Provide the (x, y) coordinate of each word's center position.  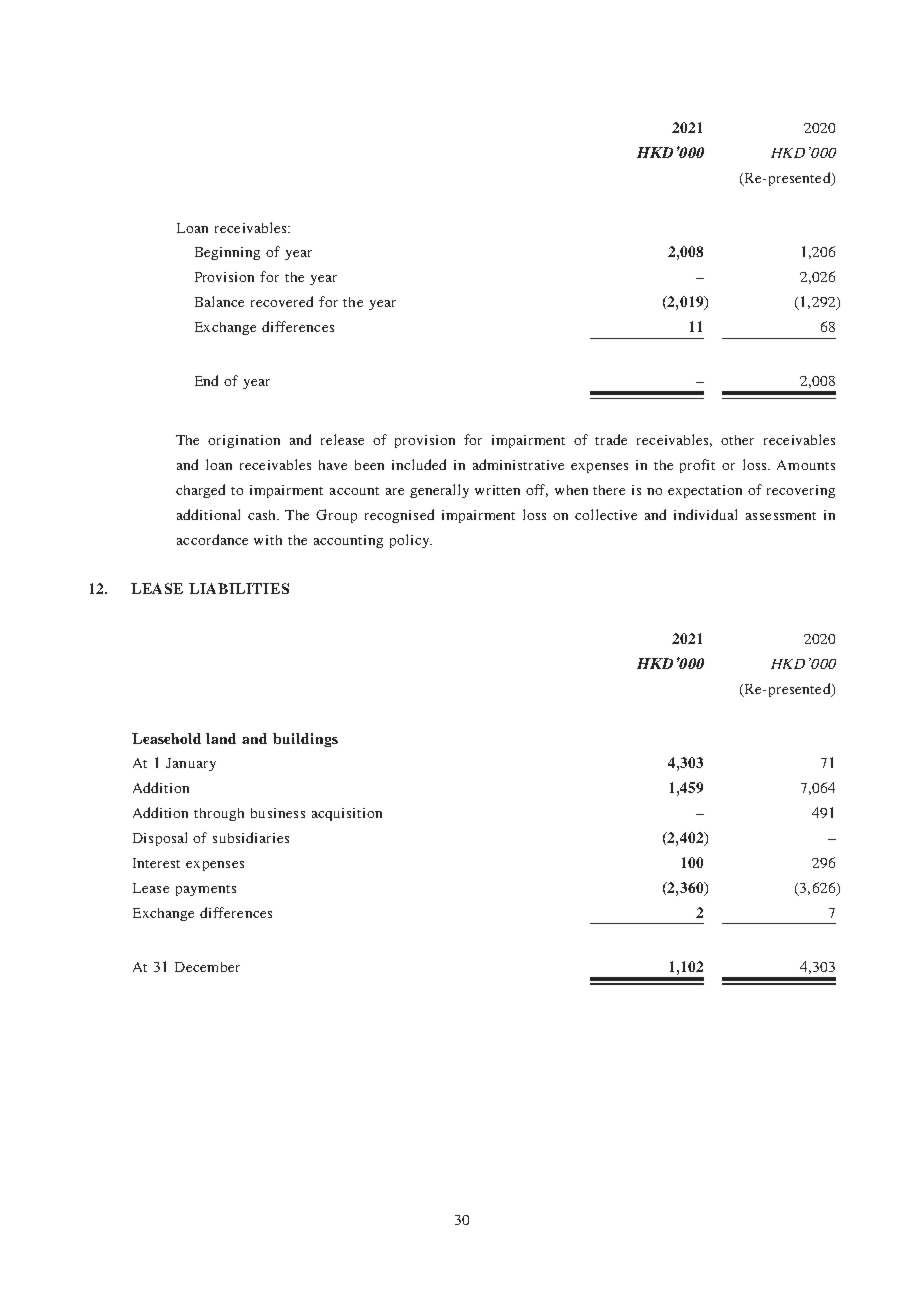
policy (411, 541)
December (207, 967)
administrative (518, 464)
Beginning (227, 253)
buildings (305, 740)
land (221, 738)
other (737, 440)
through (219, 814)
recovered (282, 301)
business (278, 813)
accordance (212, 539)
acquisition (347, 814)
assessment (781, 516)
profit (697, 466)
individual (705, 514)
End (206, 380)
